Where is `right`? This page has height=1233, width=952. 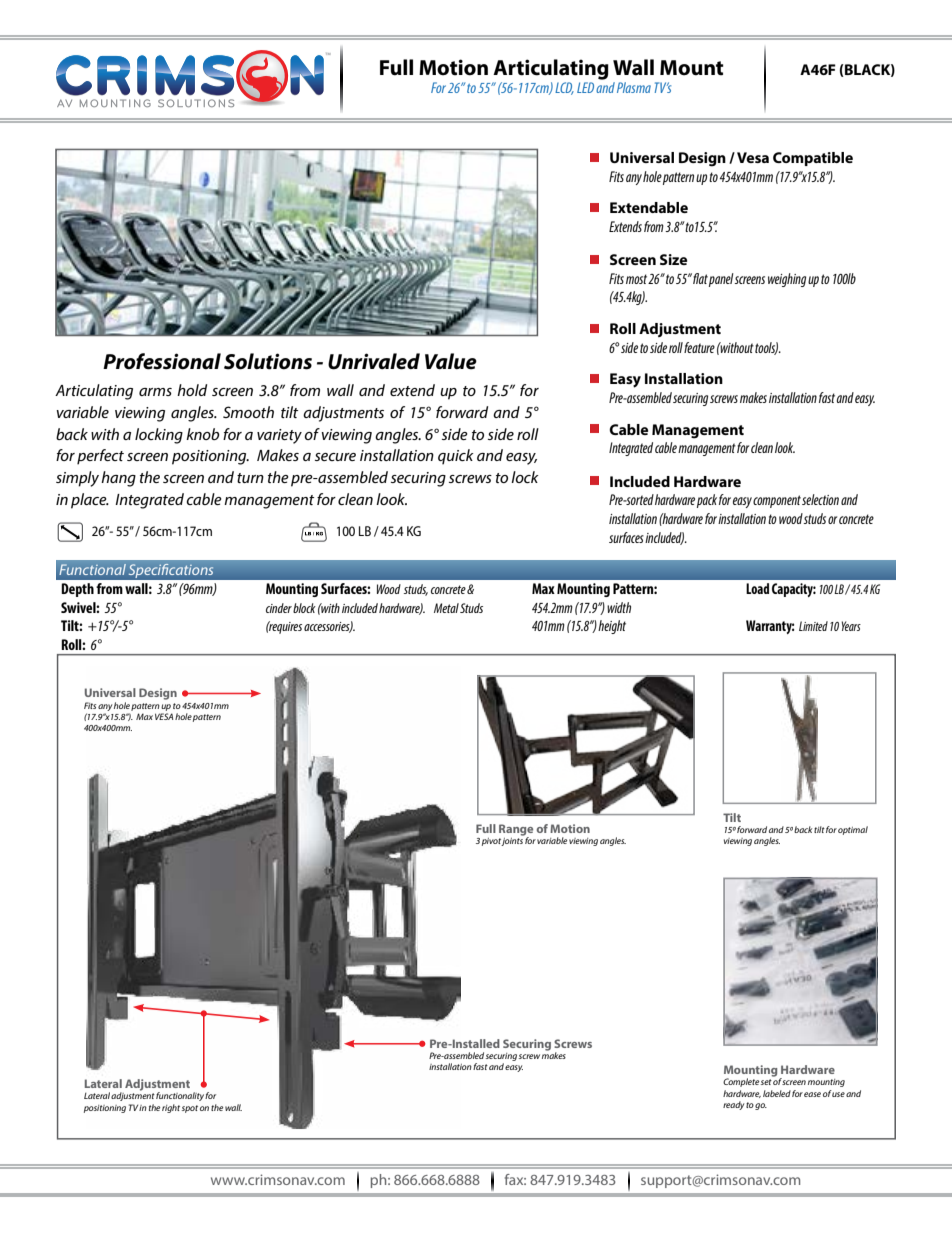 right is located at coordinates (171, 1108).
